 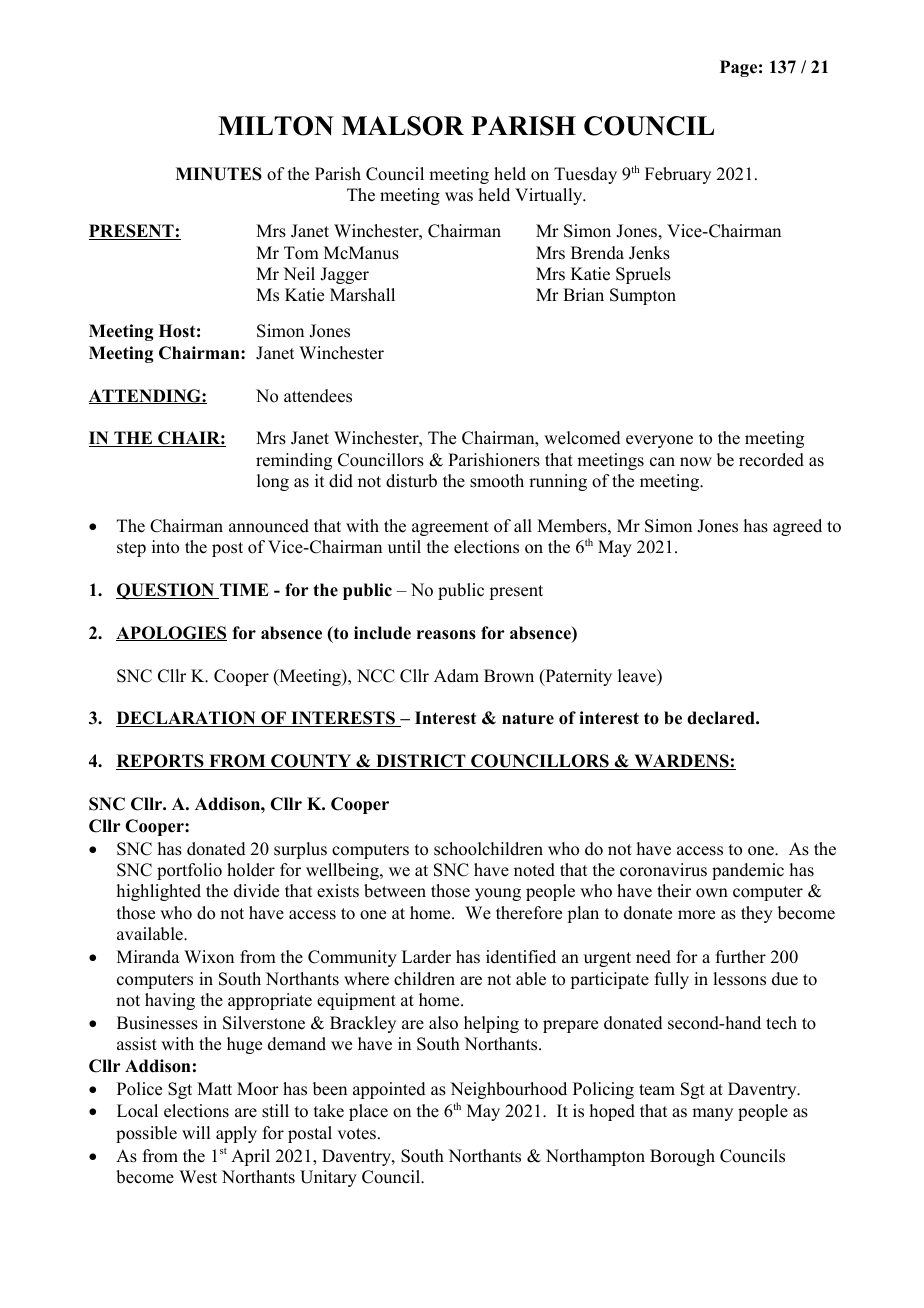 What do you see at coordinates (196, 1132) in the document?
I see `will` at bounding box center [196, 1132].
